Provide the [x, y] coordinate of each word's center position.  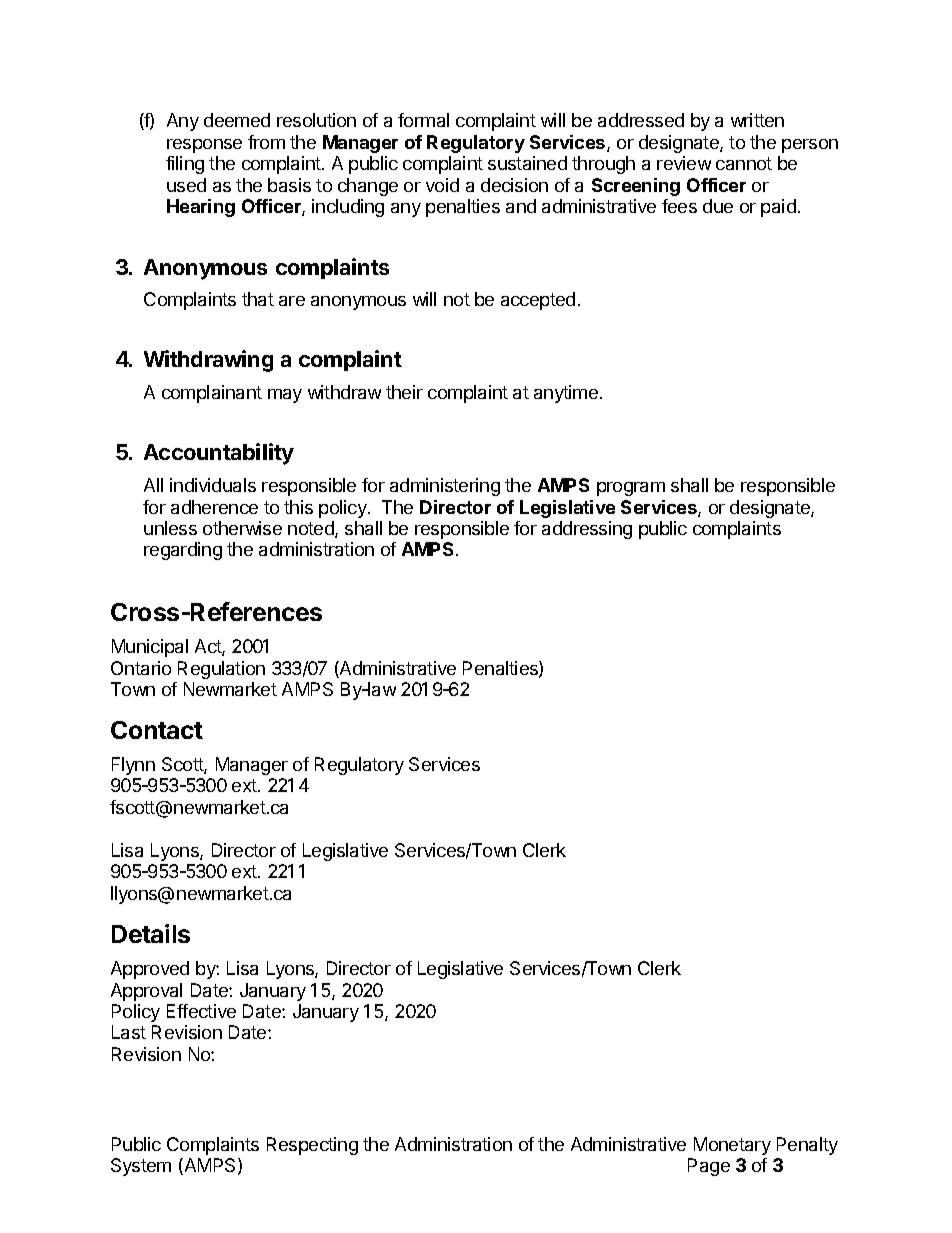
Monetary [732, 1146]
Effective [201, 1011]
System [141, 1167]
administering [445, 487]
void [442, 185]
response [204, 146]
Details [151, 933]
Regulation [221, 670]
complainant [212, 394]
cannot [744, 163]
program [631, 489]
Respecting [312, 1146]
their [404, 392]
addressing [587, 530]
